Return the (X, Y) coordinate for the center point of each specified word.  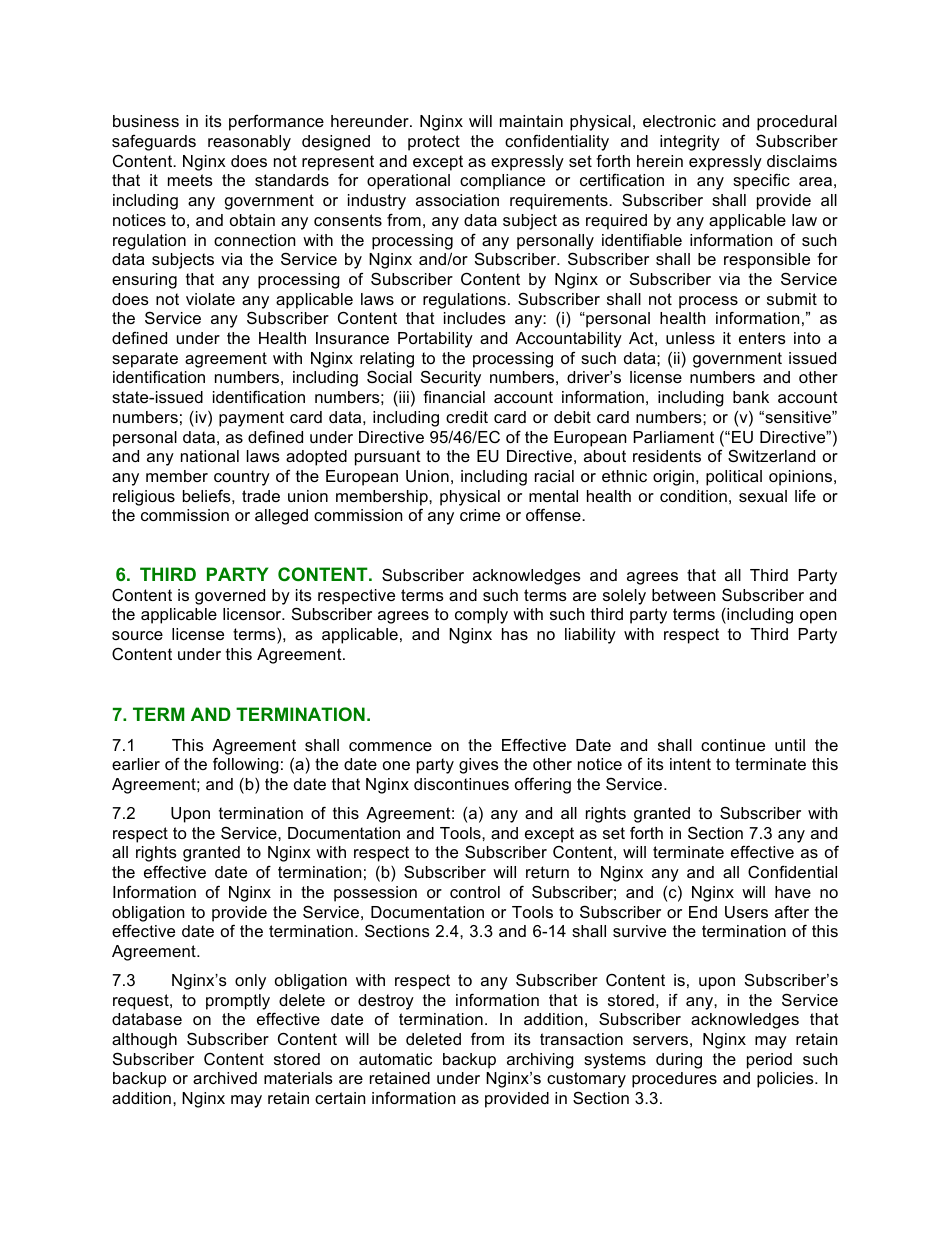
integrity (690, 143)
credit (467, 417)
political (734, 478)
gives (479, 766)
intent (690, 764)
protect (434, 143)
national (210, 456)
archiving (540, 1061)
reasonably (249, 143)
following (246, 765)
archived (225, 1078)
